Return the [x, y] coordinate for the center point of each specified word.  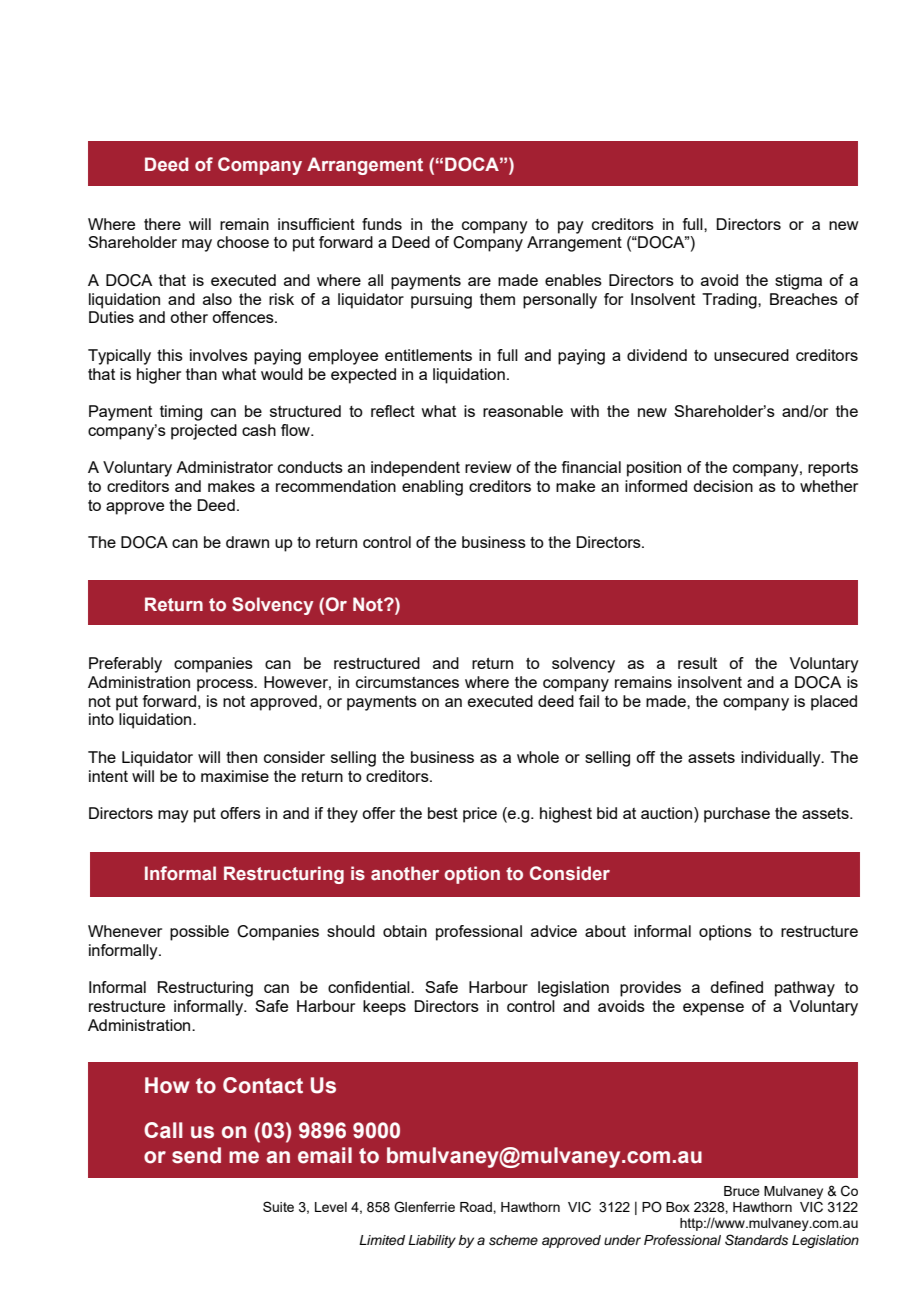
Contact [263, 1085]
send [196, 1155]
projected [204, 432]
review [488, 467]
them [497, 299]
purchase [737, 815]
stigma [798, 282]
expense [713, 1009]
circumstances [407, 682]
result [697, 663]
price [480, 815]
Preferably [125, 665]
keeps [384, 1008]
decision [723, 486]
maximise [235, 776]
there [162, 224]
